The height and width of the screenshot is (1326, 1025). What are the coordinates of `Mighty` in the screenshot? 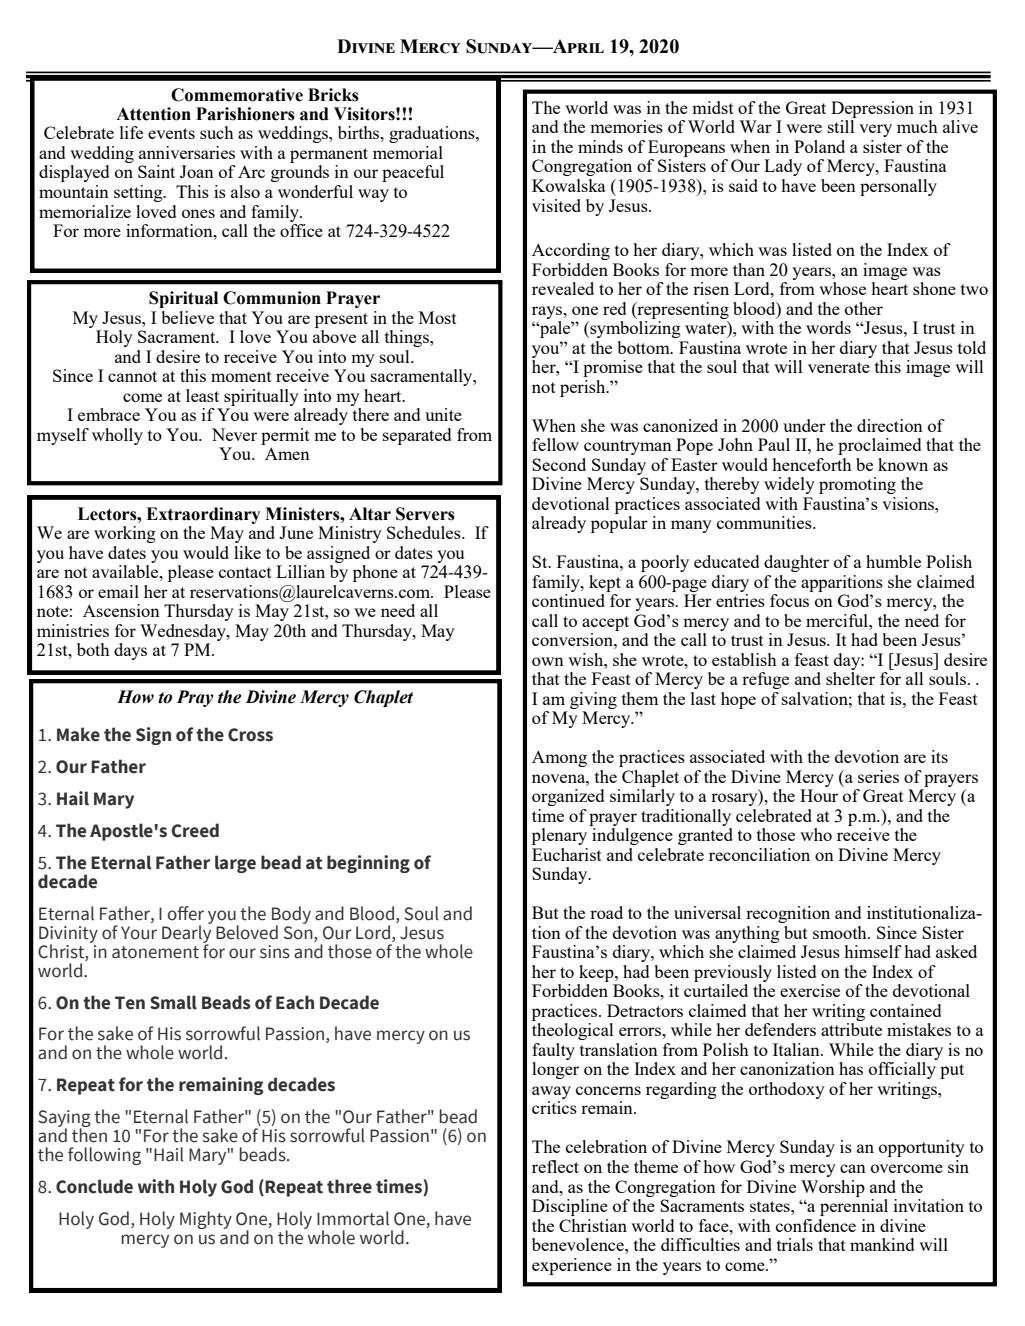 It's located at (206, 1220).
